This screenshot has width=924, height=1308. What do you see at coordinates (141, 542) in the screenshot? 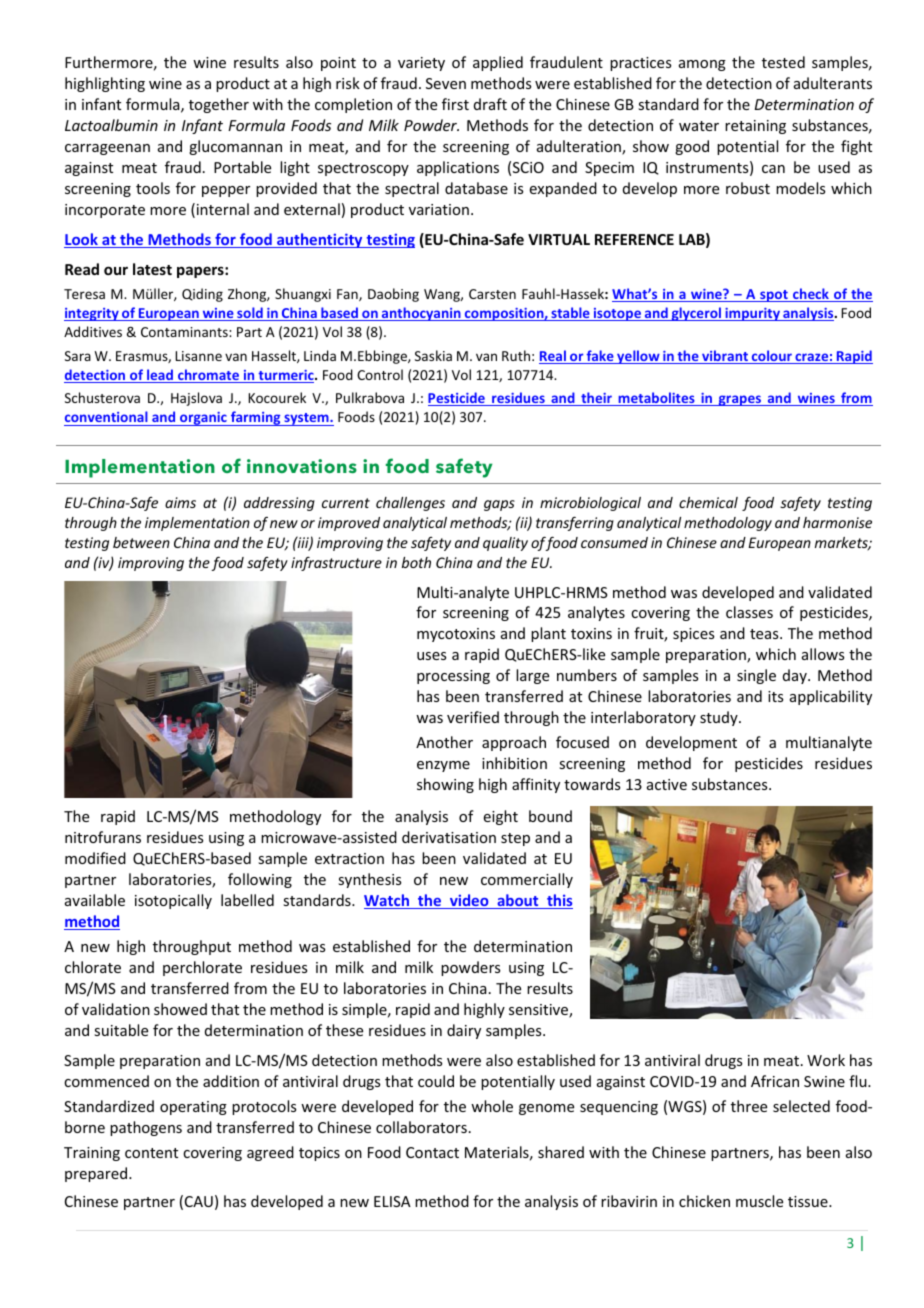
I see `between` at bounding box center [141, 542].
